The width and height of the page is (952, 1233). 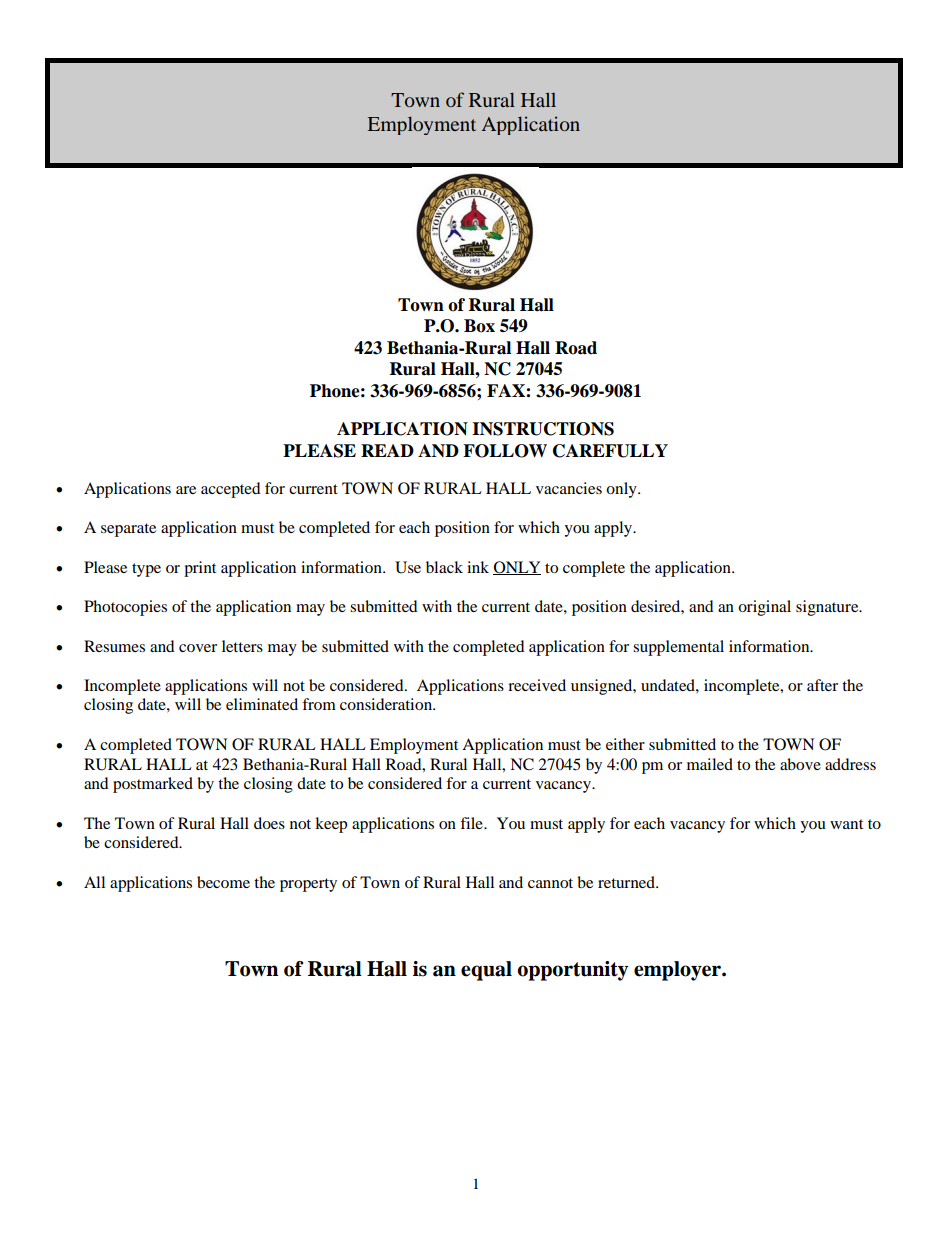 I want to click on Box, so click(x=479, y=326).
